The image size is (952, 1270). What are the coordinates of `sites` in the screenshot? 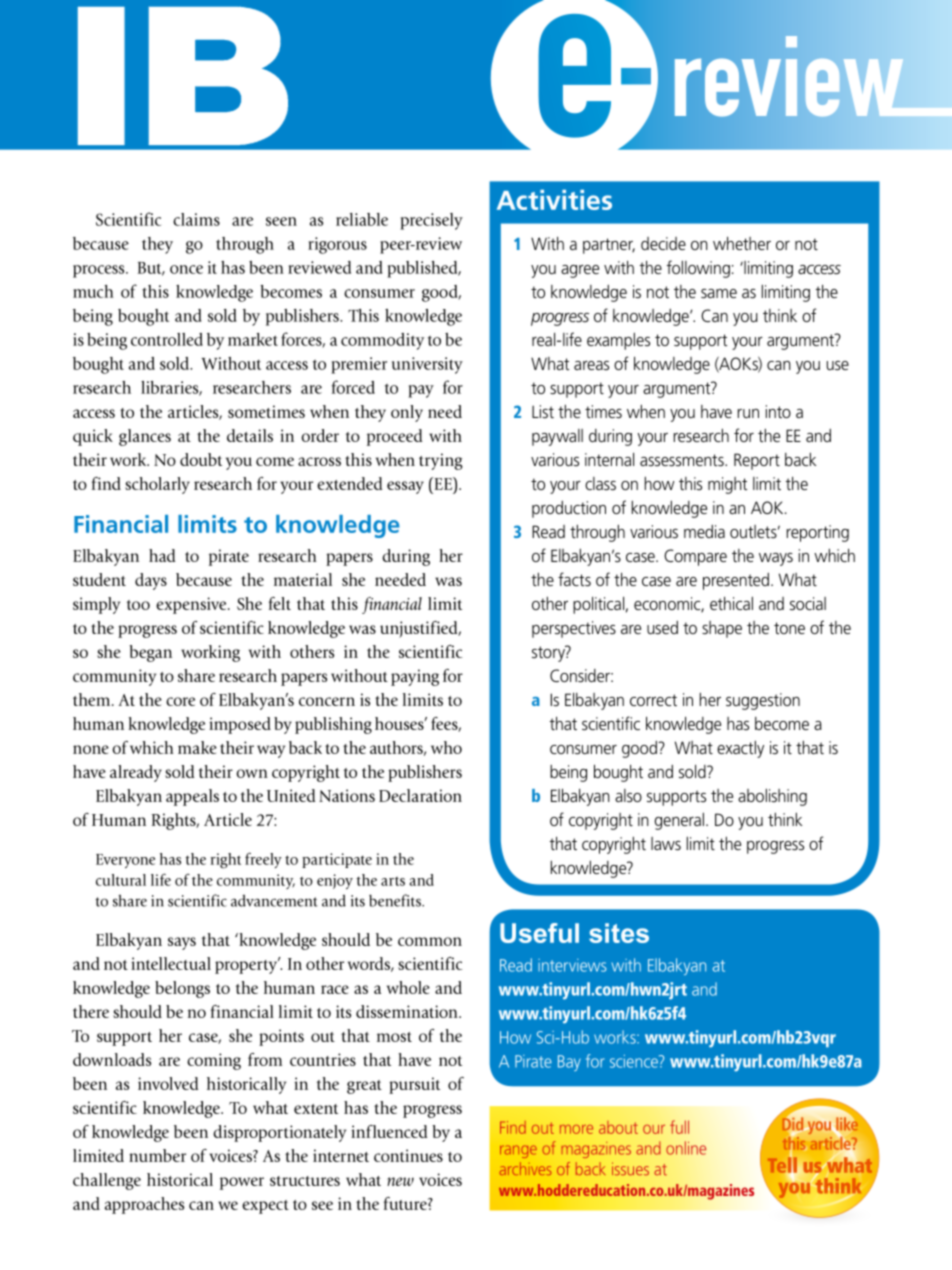 It's located at (619, 933).
